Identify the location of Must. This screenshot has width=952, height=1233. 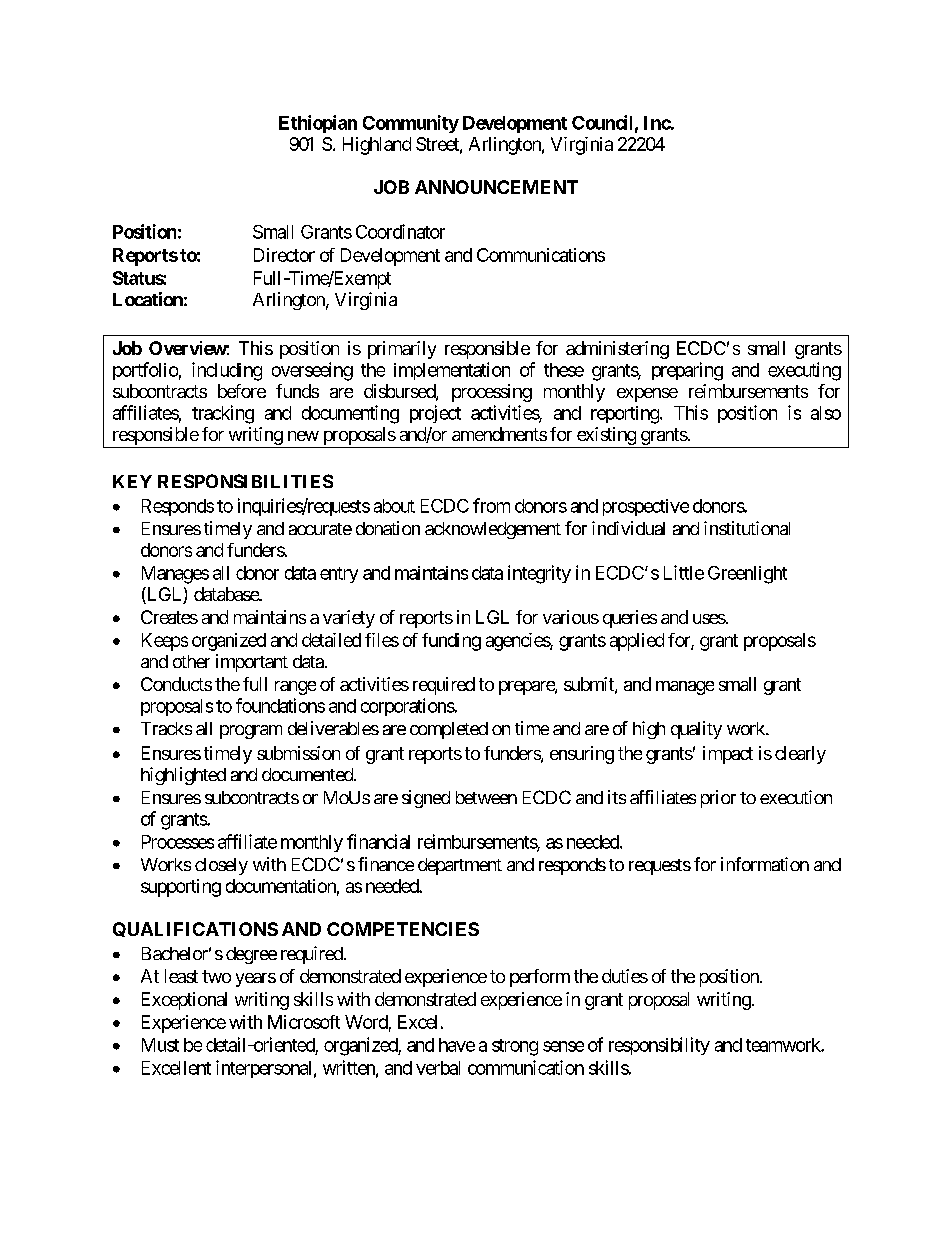
(160, 1045).
